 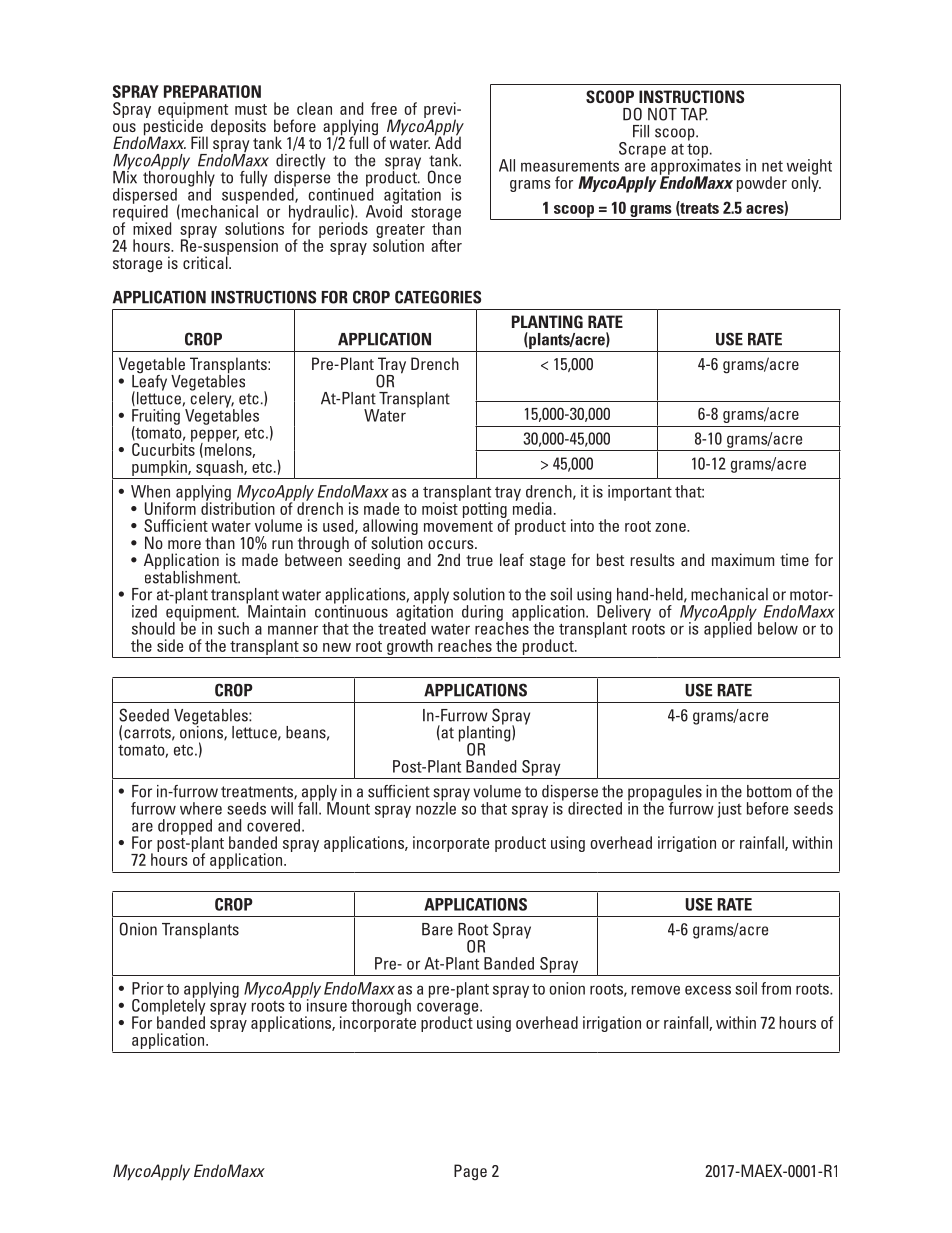 I want to click on Bare, so click(x=437, y=929).
